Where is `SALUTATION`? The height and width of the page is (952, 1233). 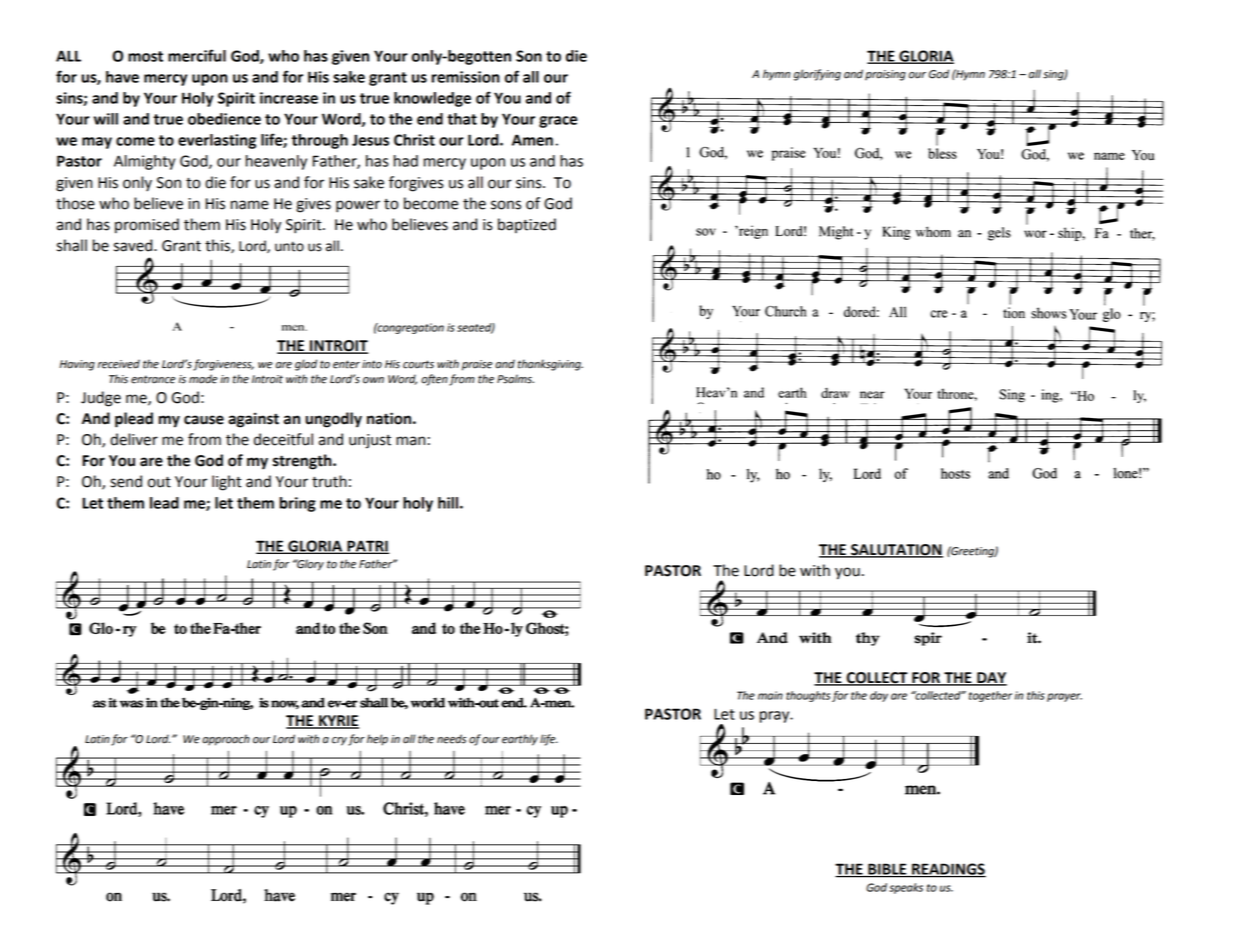 SALUTATION is located at coordinates (896, 551).
